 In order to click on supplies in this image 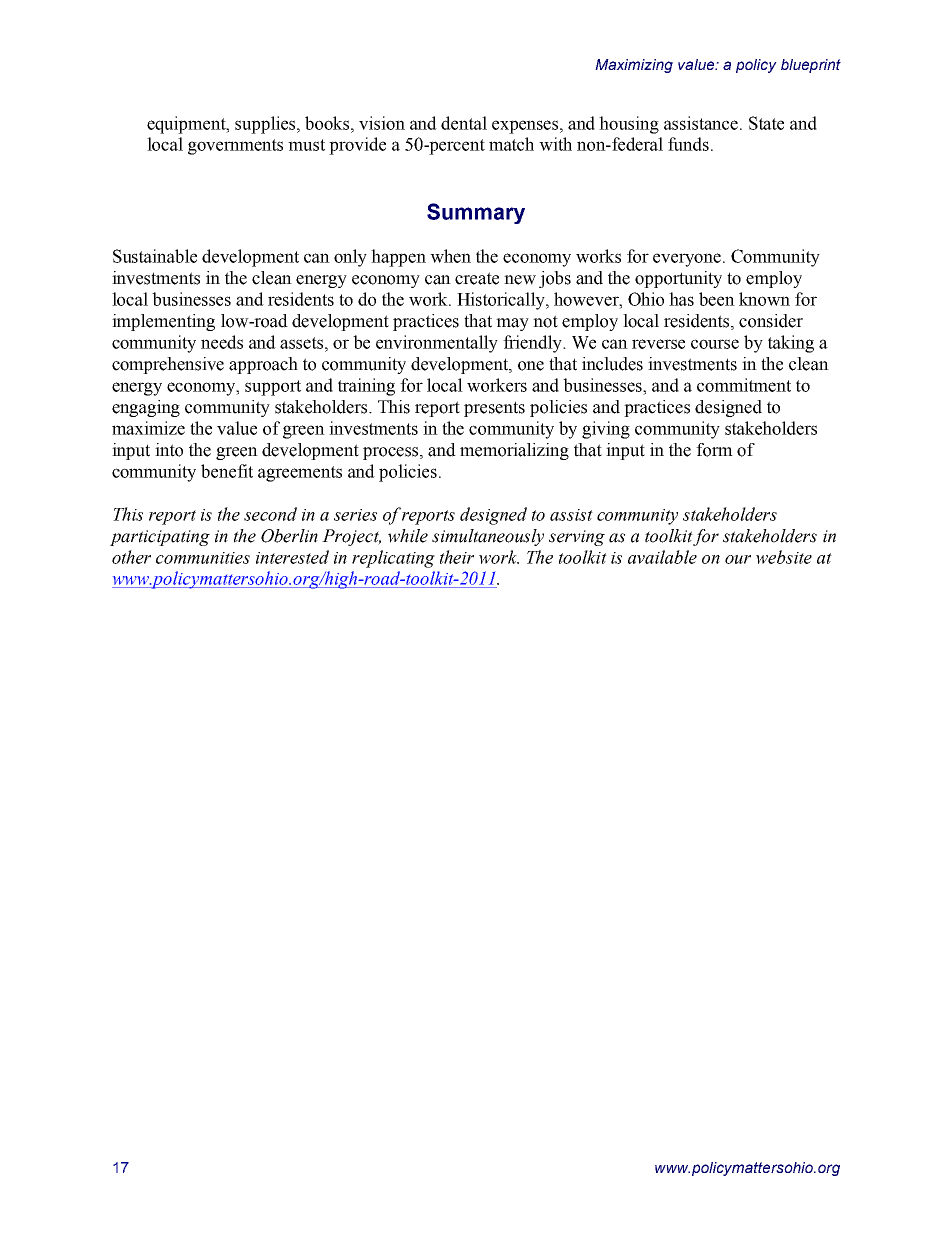, I will do `click(266, 125)`.
